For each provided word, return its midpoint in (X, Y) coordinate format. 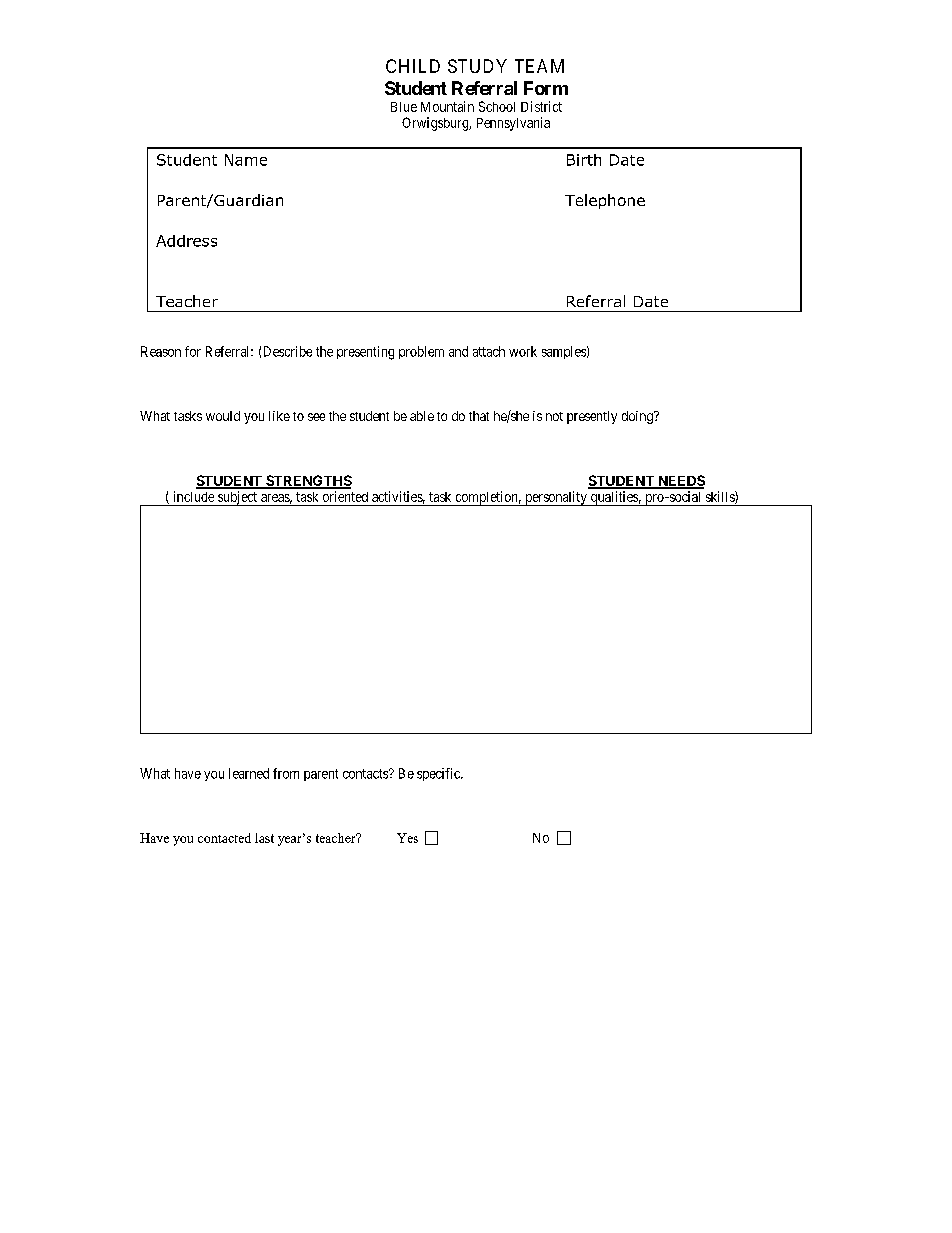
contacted (224, 838)
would (223, 416)
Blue (404, 107)
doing (638, 417)
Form (546, 88)
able (422, 416)
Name (246, 160)
